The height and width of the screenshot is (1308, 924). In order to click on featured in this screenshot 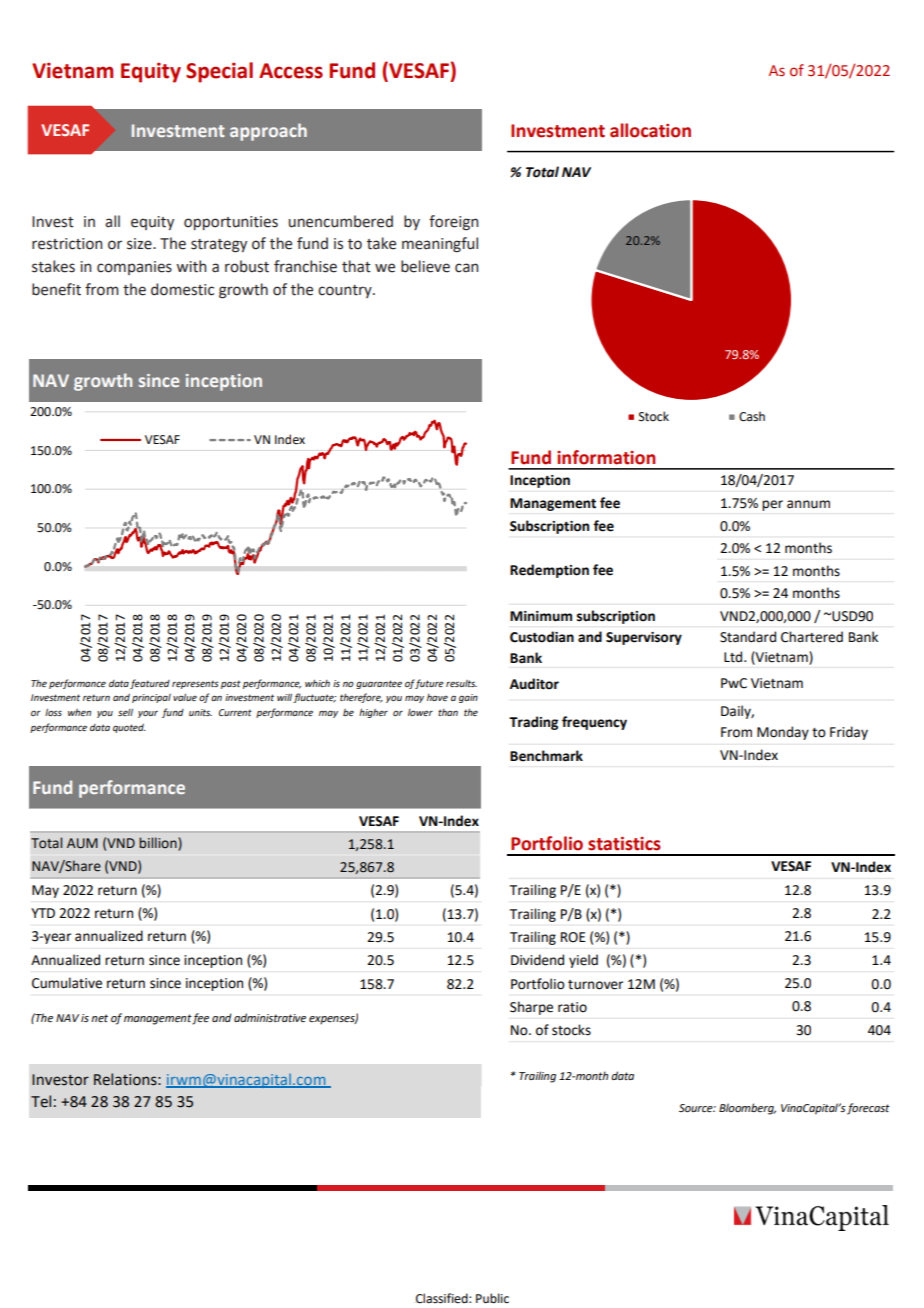, I will do `click(150, 684)`.
